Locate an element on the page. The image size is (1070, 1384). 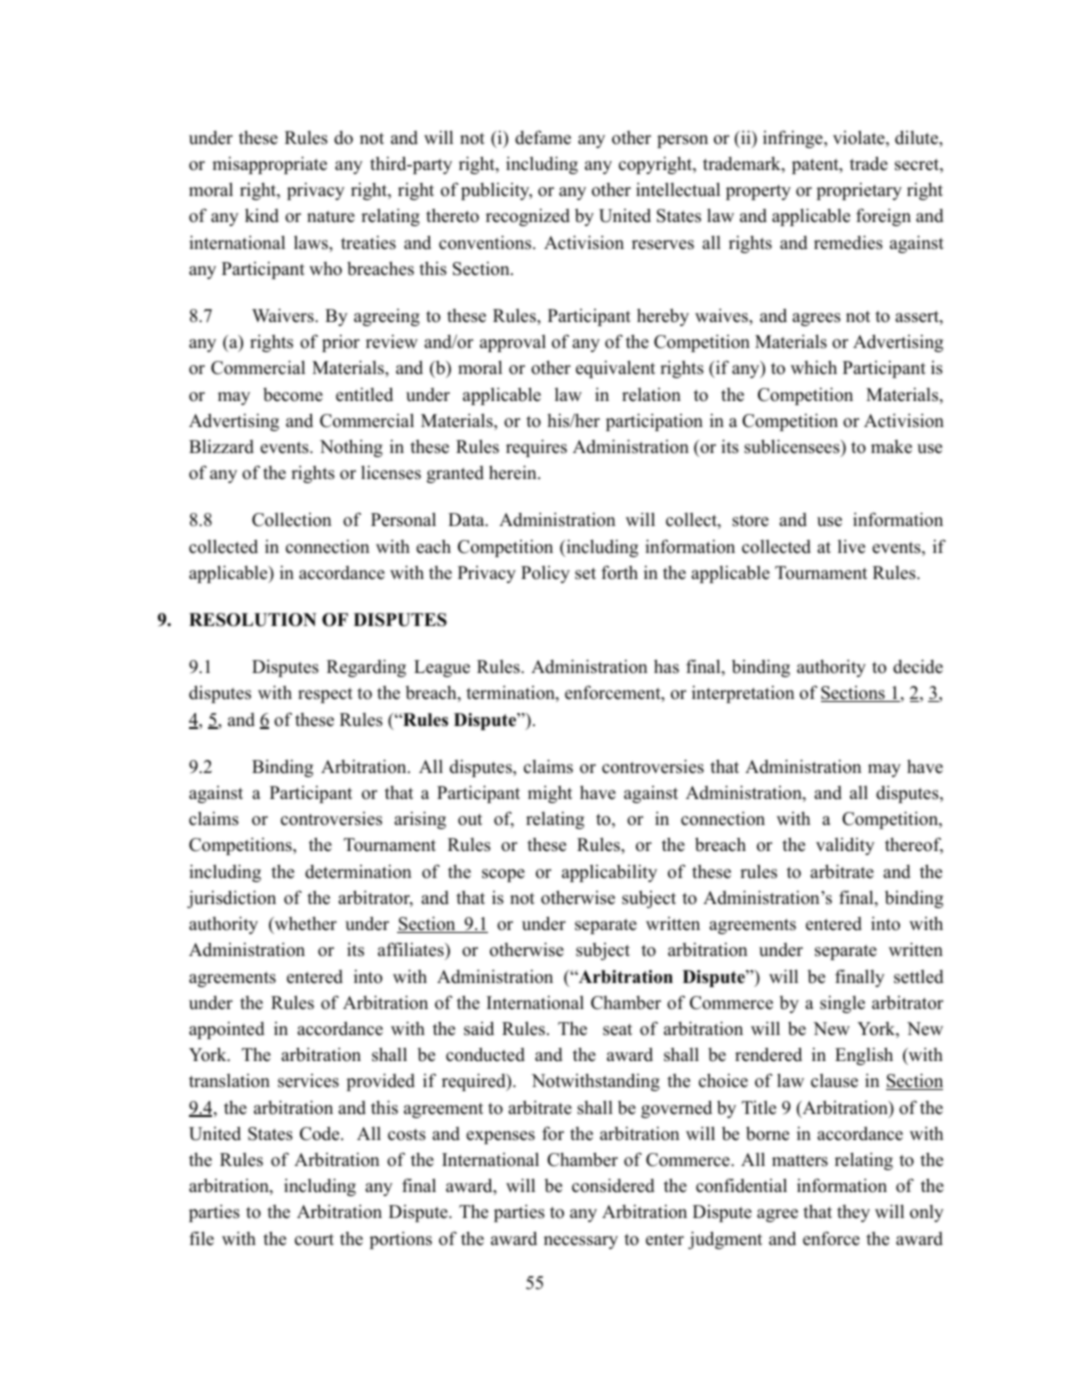
kind is located at coordinates (262, 215).
